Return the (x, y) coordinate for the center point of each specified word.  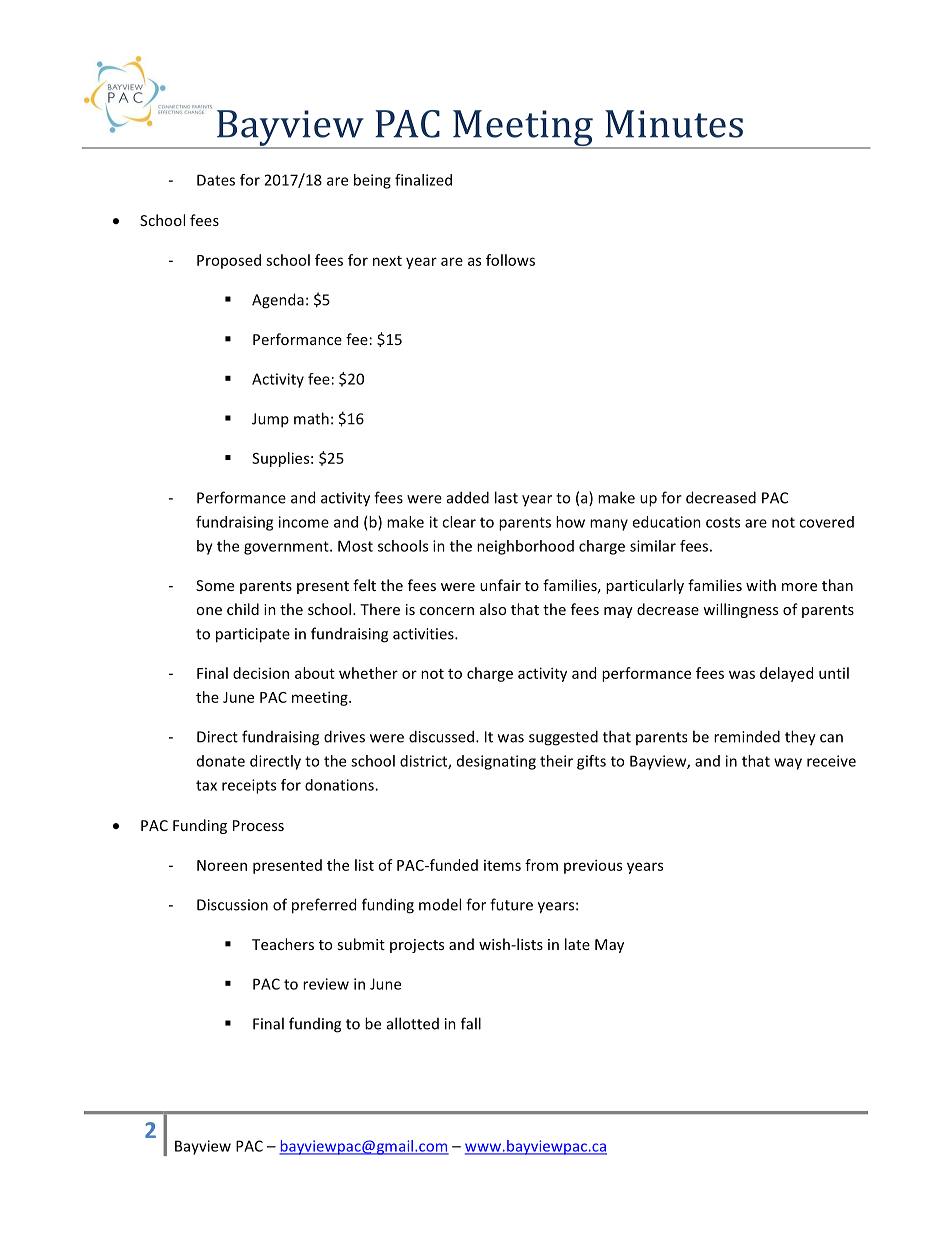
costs (723, 522)
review (326, 984)
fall (471, 1023)
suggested (563, 738)
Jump (270, 420)
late (577, 944)
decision (261, 673)
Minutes (674, 124)
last (506, 497)
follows (510, 260)
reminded (747, 736)
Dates (216, 180)
